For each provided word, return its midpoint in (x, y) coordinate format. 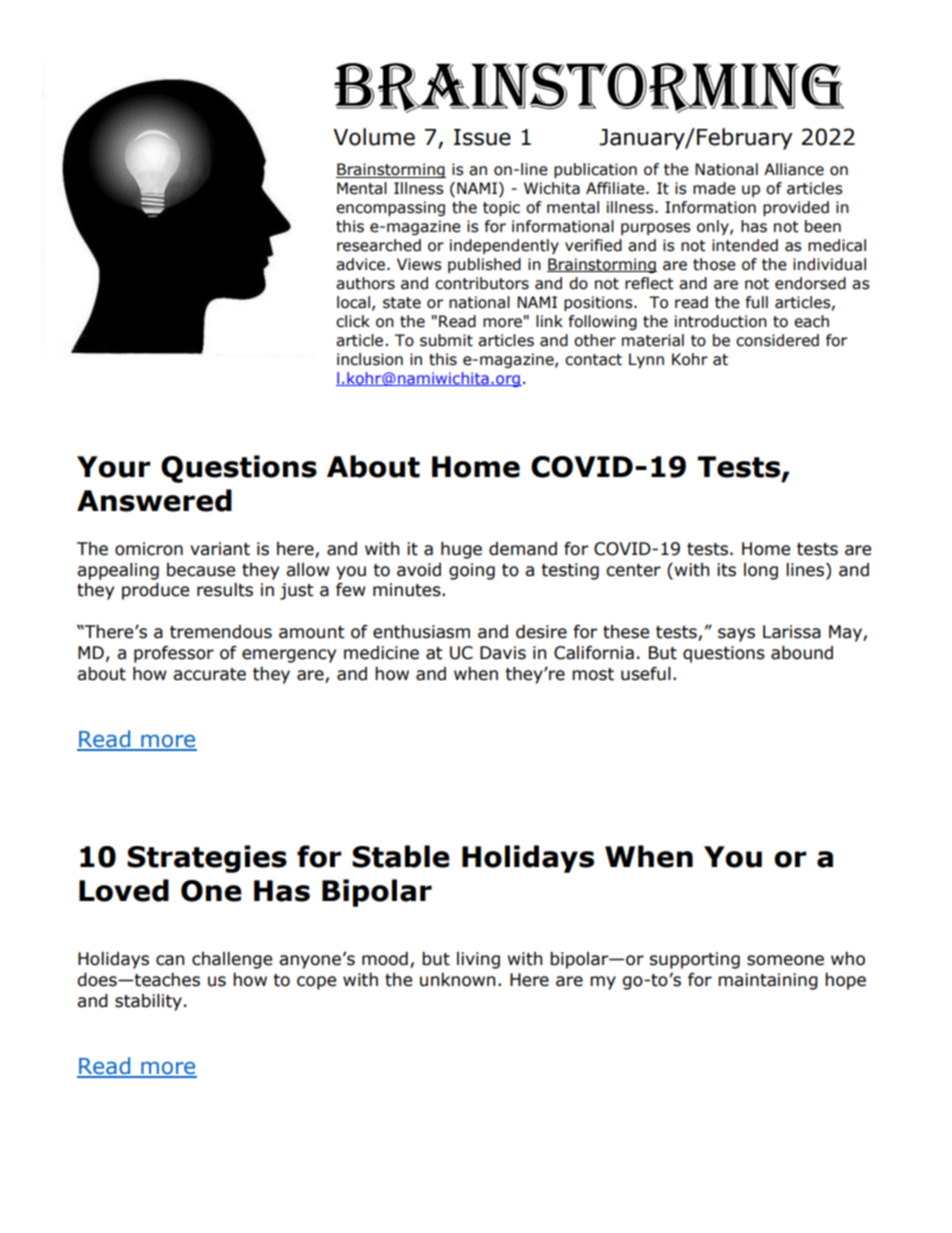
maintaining (768, 981)
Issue (482, 137)
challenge (232, 960)
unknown (457, 980)
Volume (374, 137)
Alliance (794, 169)
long (761, 571)
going (472, 571)
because (201, 570)
